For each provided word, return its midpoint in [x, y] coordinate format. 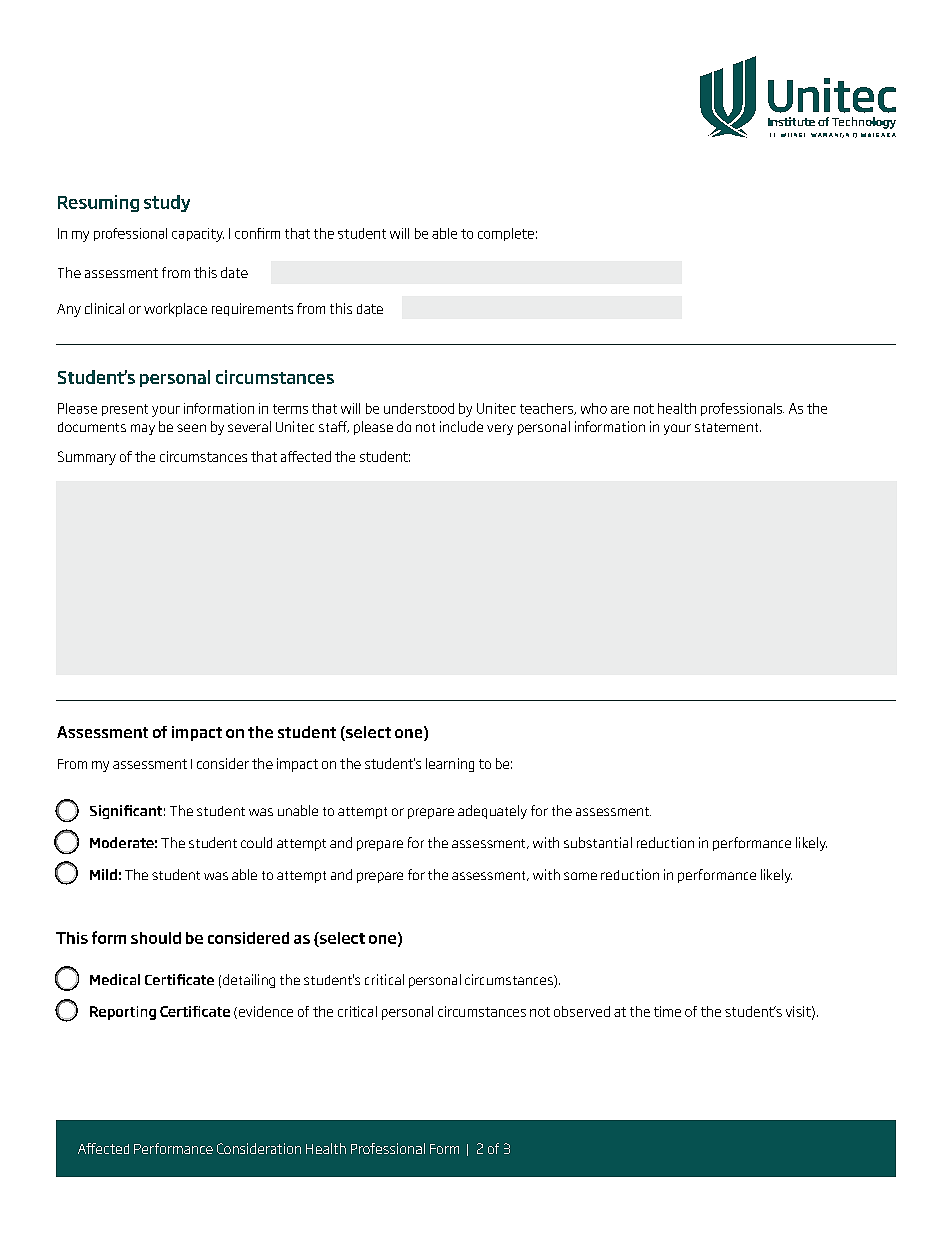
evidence [266, 1011]
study [167, 203]
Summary [87, 458]
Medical [115, 979]
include [461, 426]
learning [450, 765]
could [256, 842]
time [667, 1011]
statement [728, 427]
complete [506, 234]
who [594, 408]
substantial [598, 842]
